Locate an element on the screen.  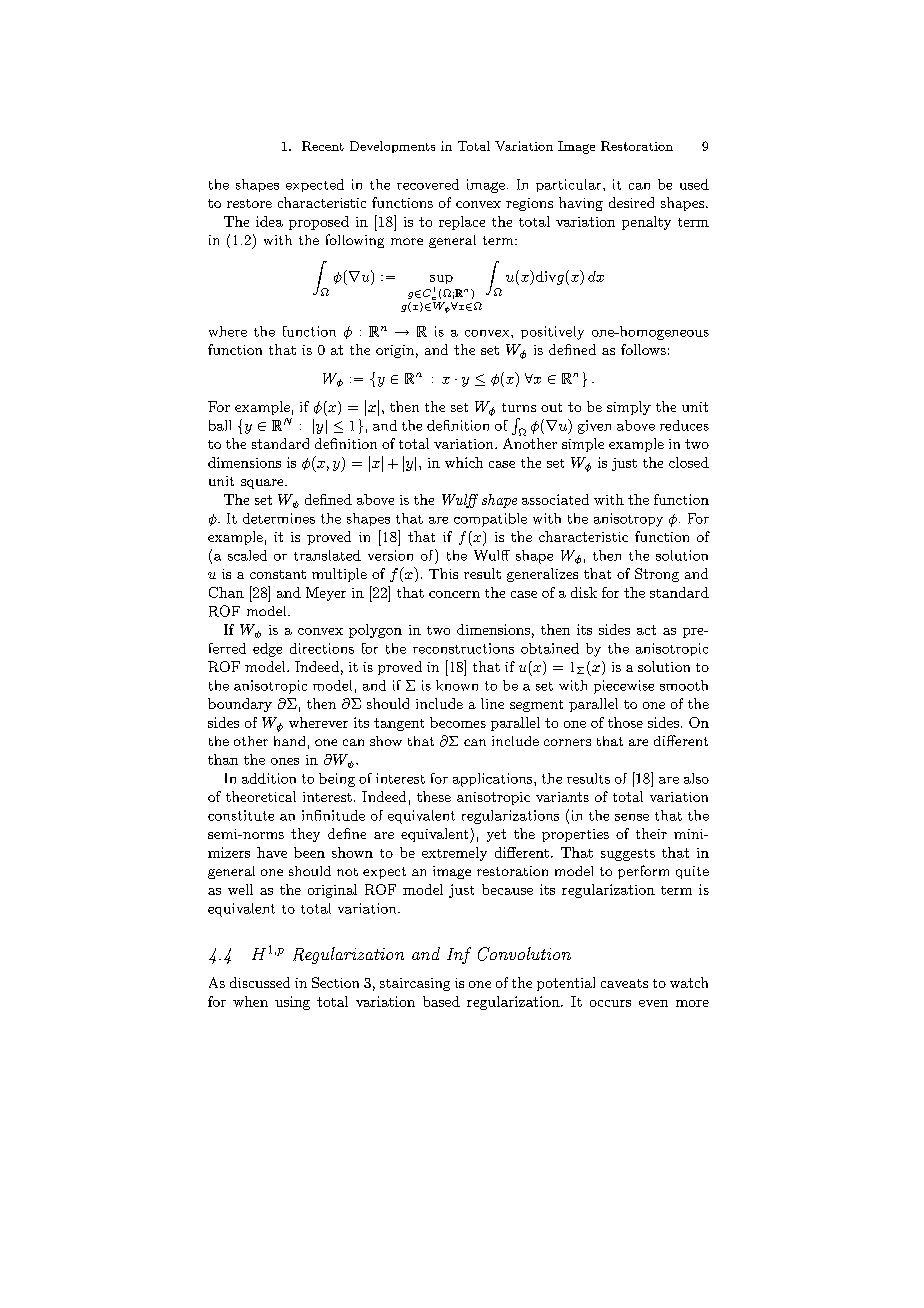
turns is located at coordinates (519, 407).
